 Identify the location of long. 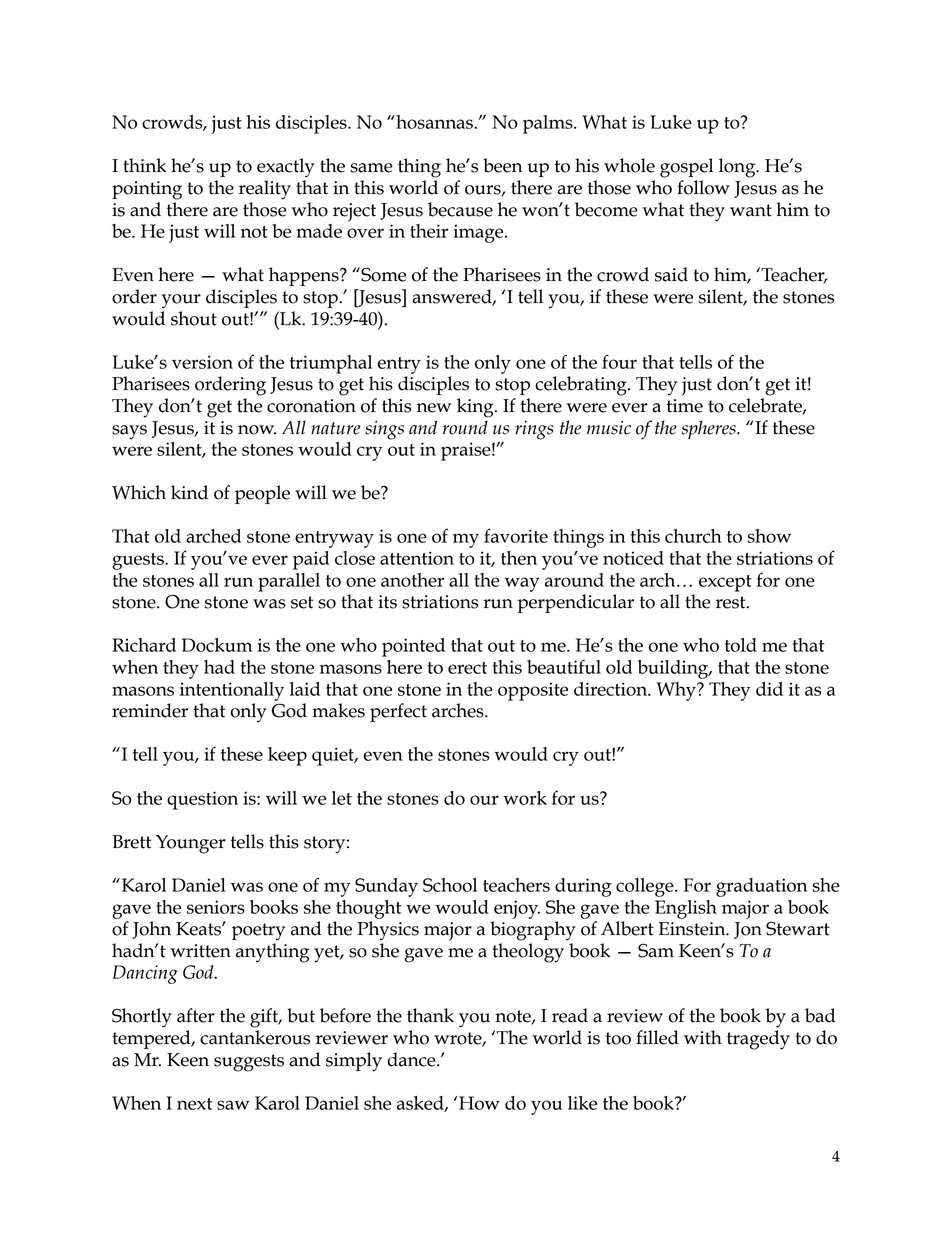
(738, 168).
